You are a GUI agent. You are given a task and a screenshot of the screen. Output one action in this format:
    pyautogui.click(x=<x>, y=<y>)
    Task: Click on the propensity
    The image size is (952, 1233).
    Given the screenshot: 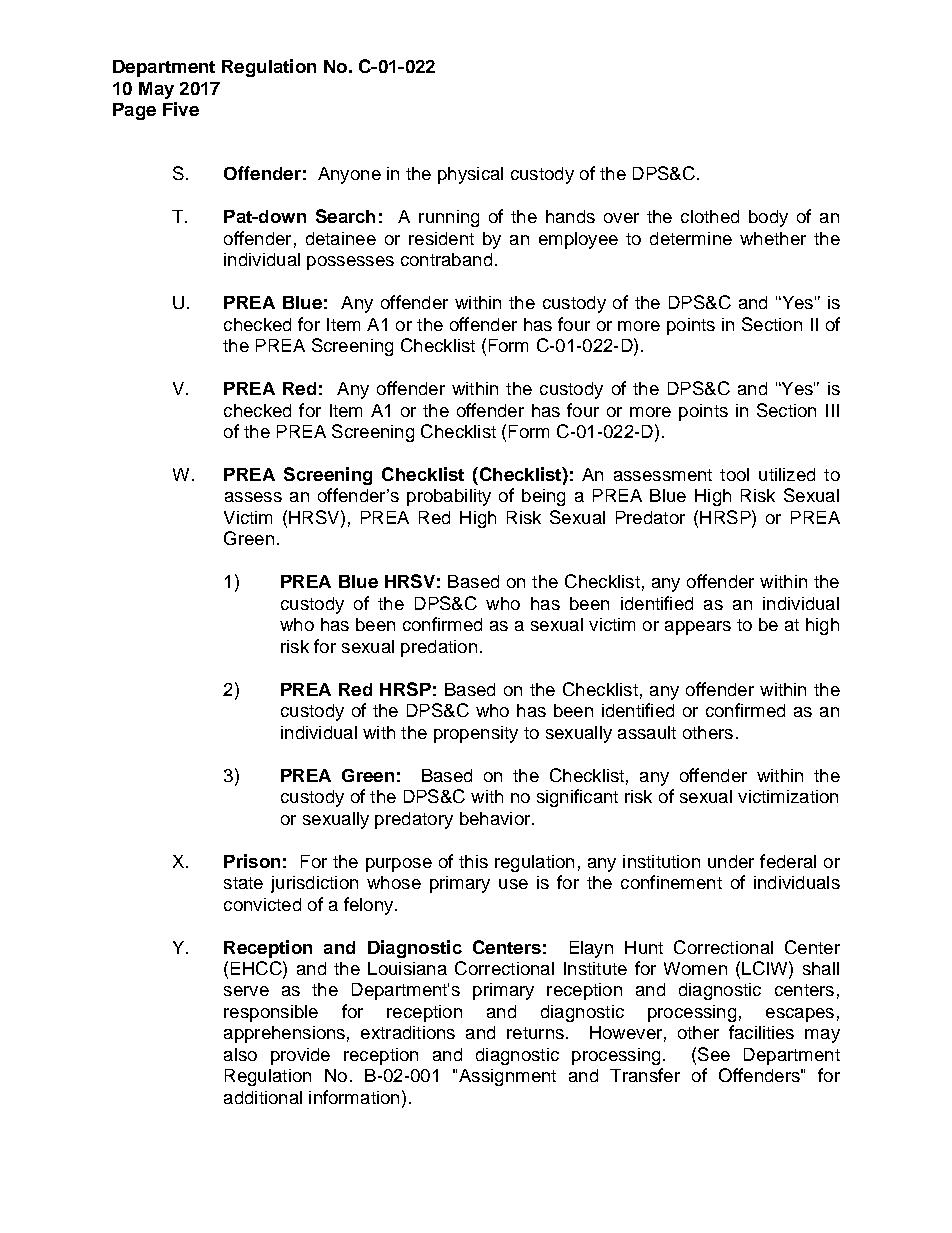 What is the action you would take?
    pyautogui.click(x=476, y=734)
